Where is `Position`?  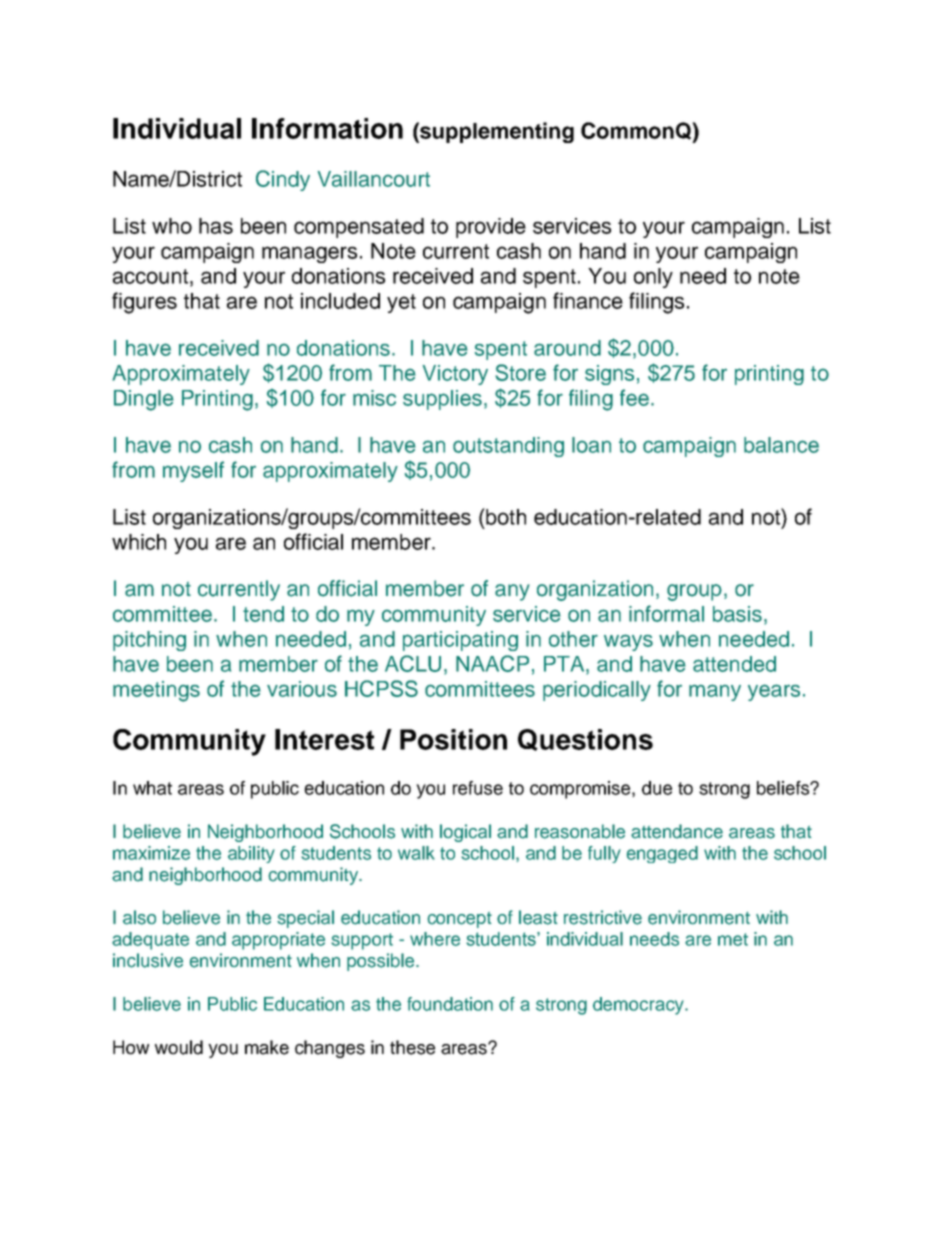 Position is located at coordinates (453, 739).
